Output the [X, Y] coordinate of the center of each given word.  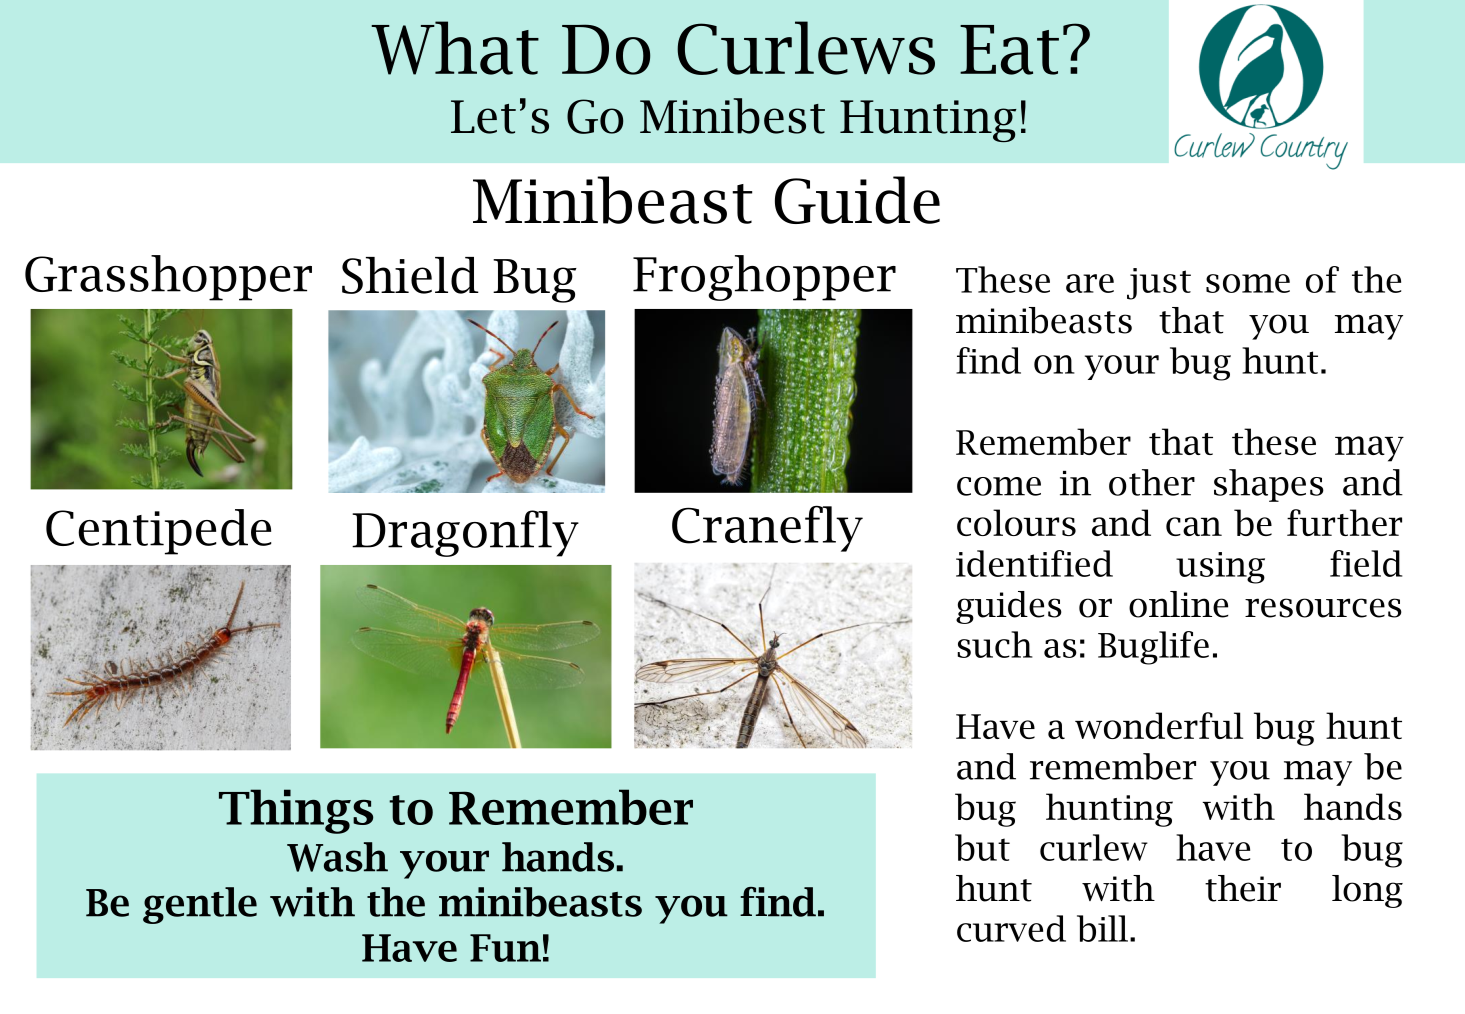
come [999, 486]
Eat [1009, 50]
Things [296, 811]
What [455, 48]
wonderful [1159, 725]
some [1248, 283]
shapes [1269, 485]
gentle [200, 905]
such [995, 644]
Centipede [158, 532]
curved [1011, 928]
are [1090, 283]
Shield [410, 275]
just [1159, 284]
